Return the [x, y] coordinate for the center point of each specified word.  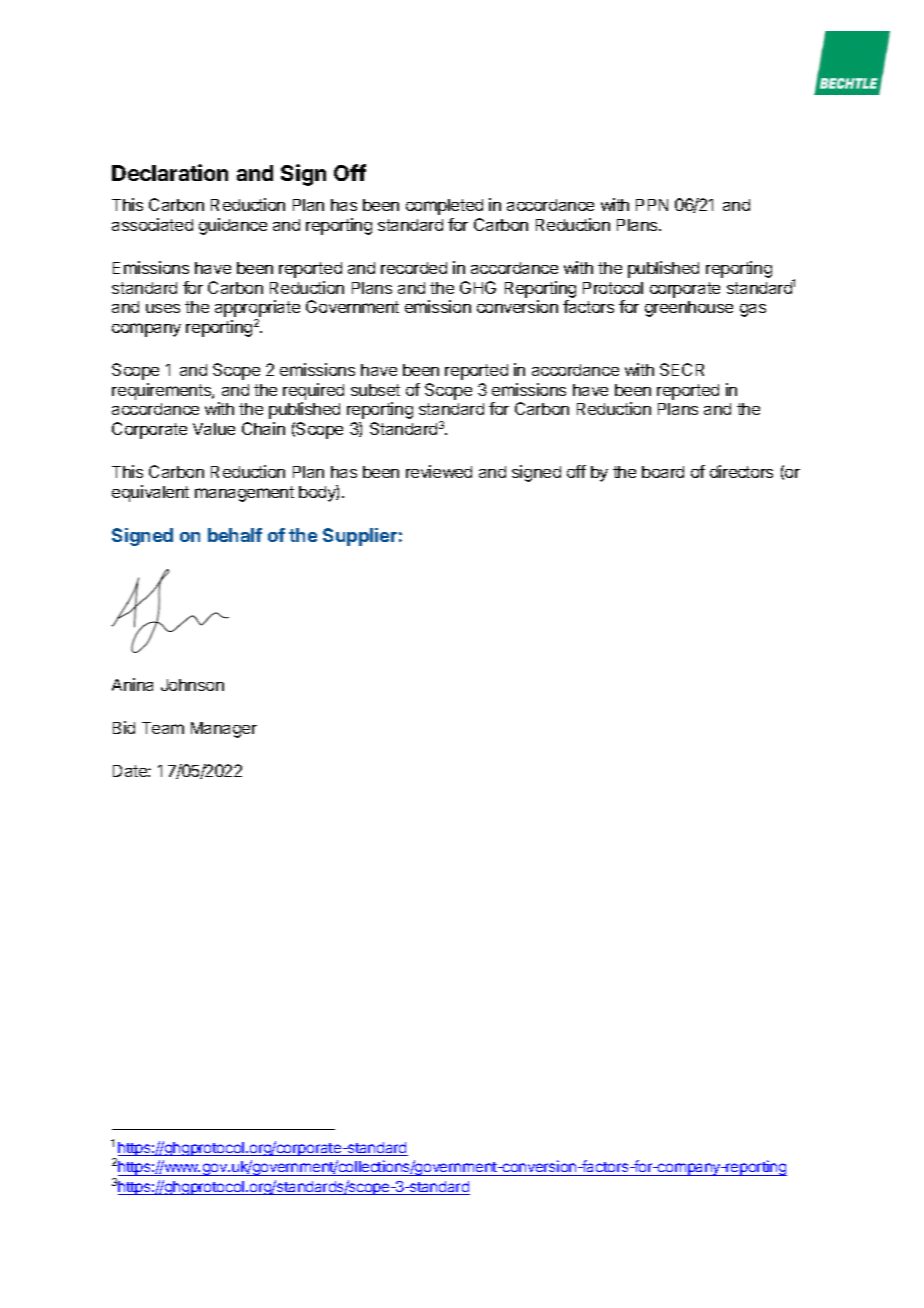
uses [163, 308]
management [244, 494]
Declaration [170, 172]
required [313, 391]
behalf [235, 535]
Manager [224, 730]
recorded [414, 268]
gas [753, 310]
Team [163, 728]
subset [375, 390]
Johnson [192, 685]
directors [741, 471]
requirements [162, 391]
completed [444, 207]
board [663, 472]
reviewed [439, 471]
